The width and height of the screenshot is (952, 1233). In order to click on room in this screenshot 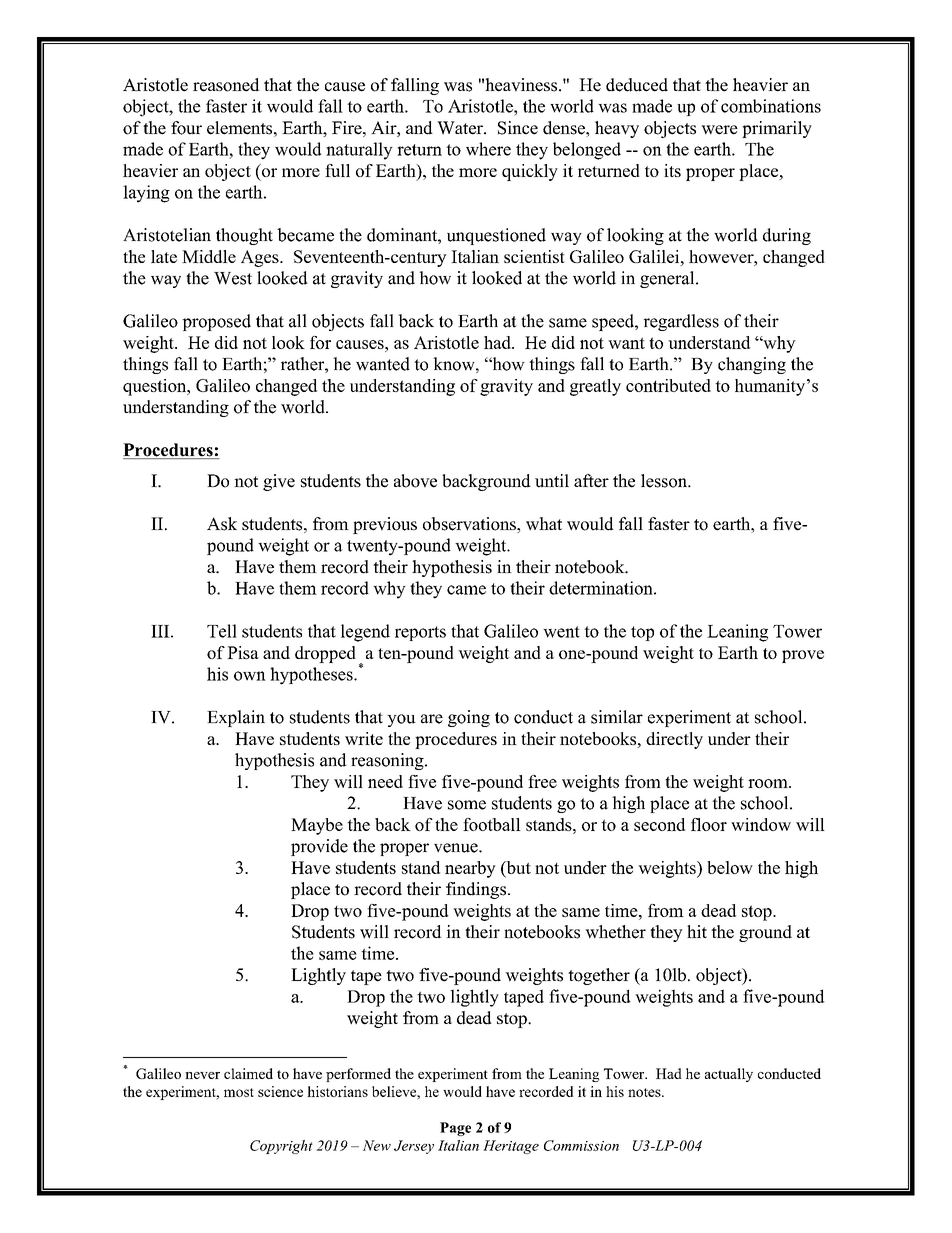, I will do `click(769, 783)`.
